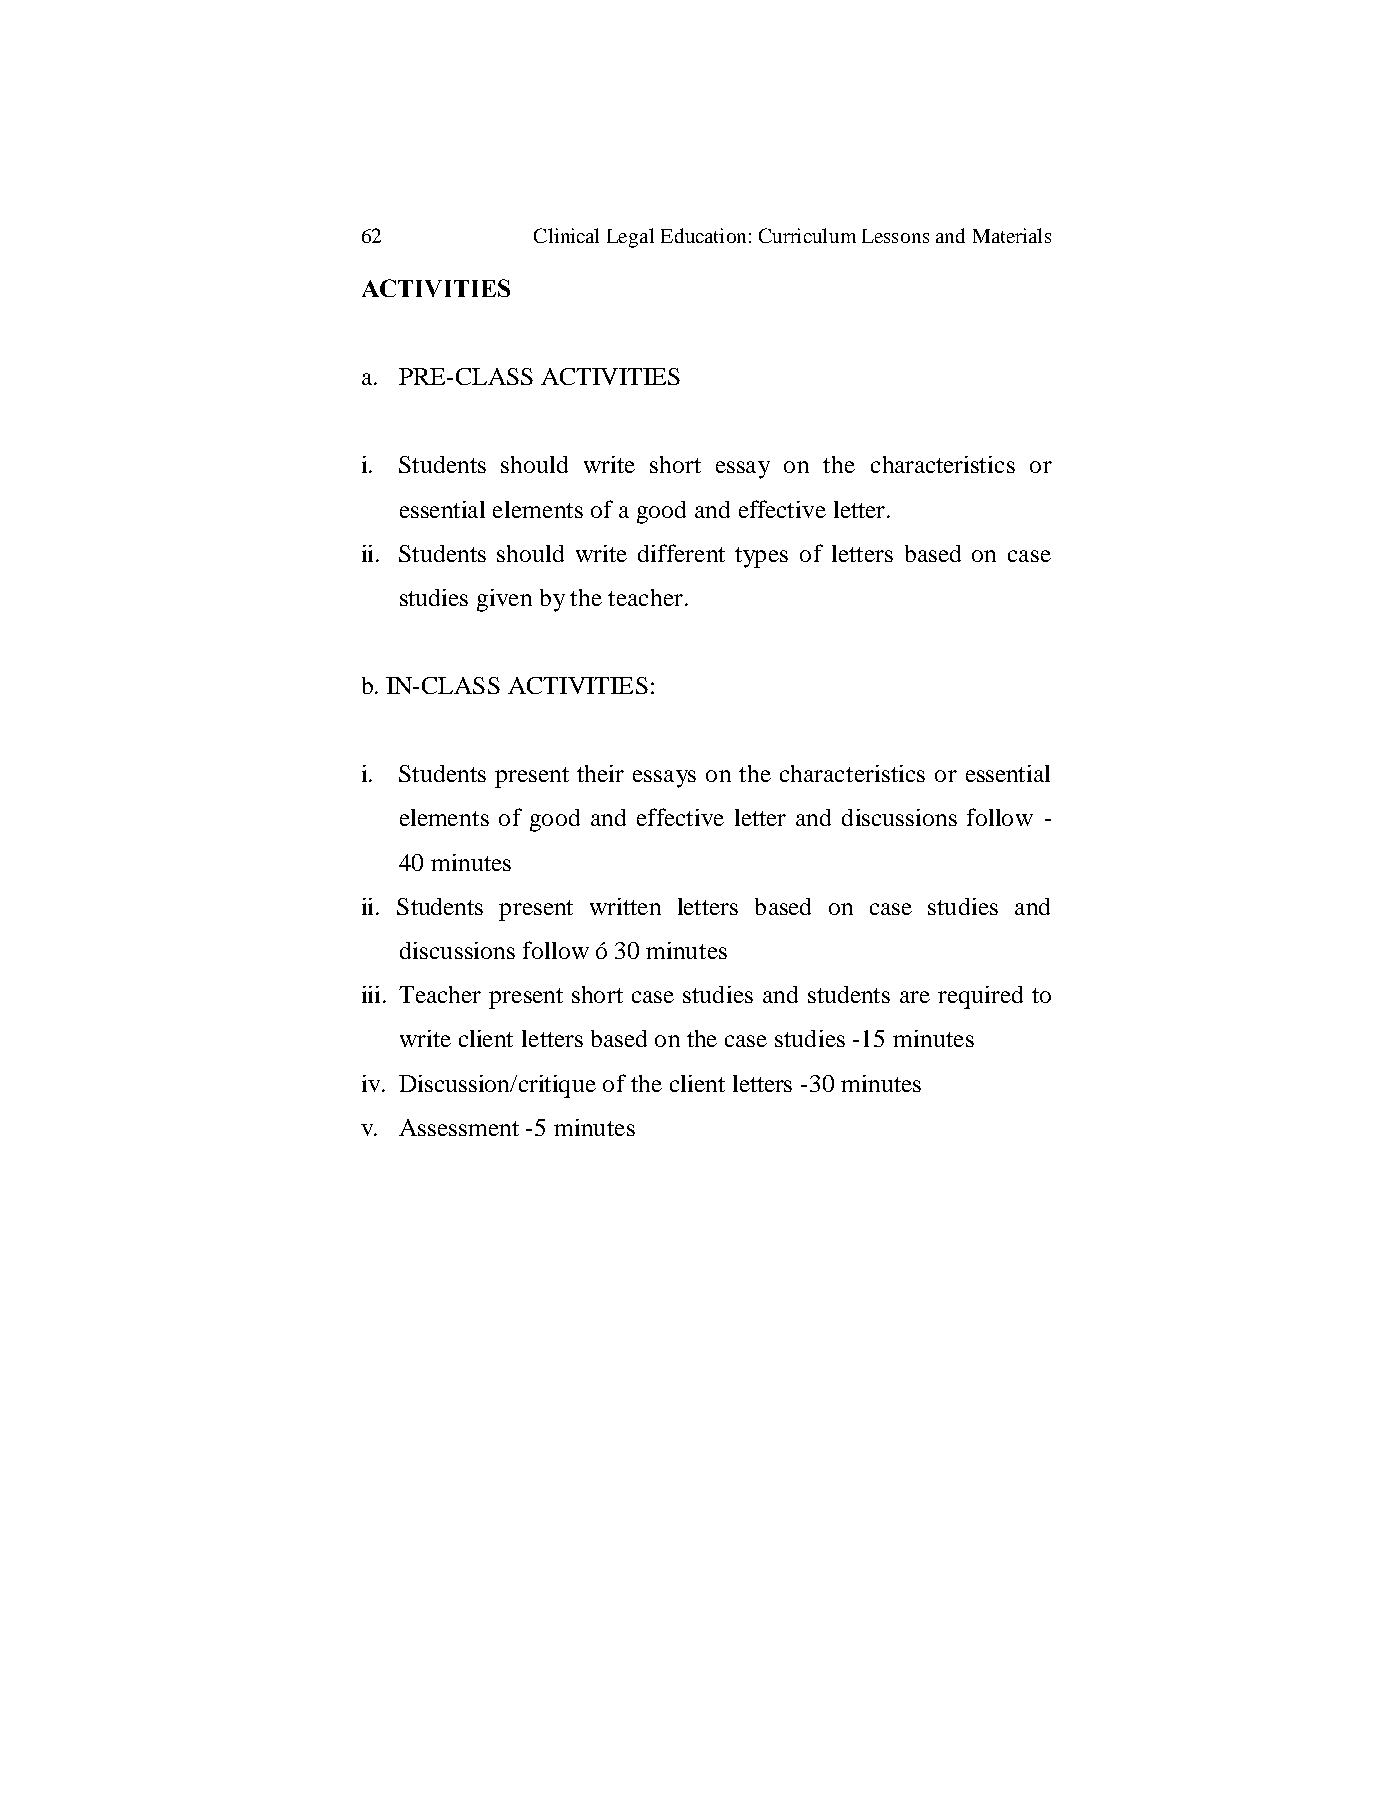 Image resolution: width=1389 pixels, height=1798 pixels. What do you see at coordinates (980, 997) in the screenshot?
I see `required` at bounding box center [980, 997].
